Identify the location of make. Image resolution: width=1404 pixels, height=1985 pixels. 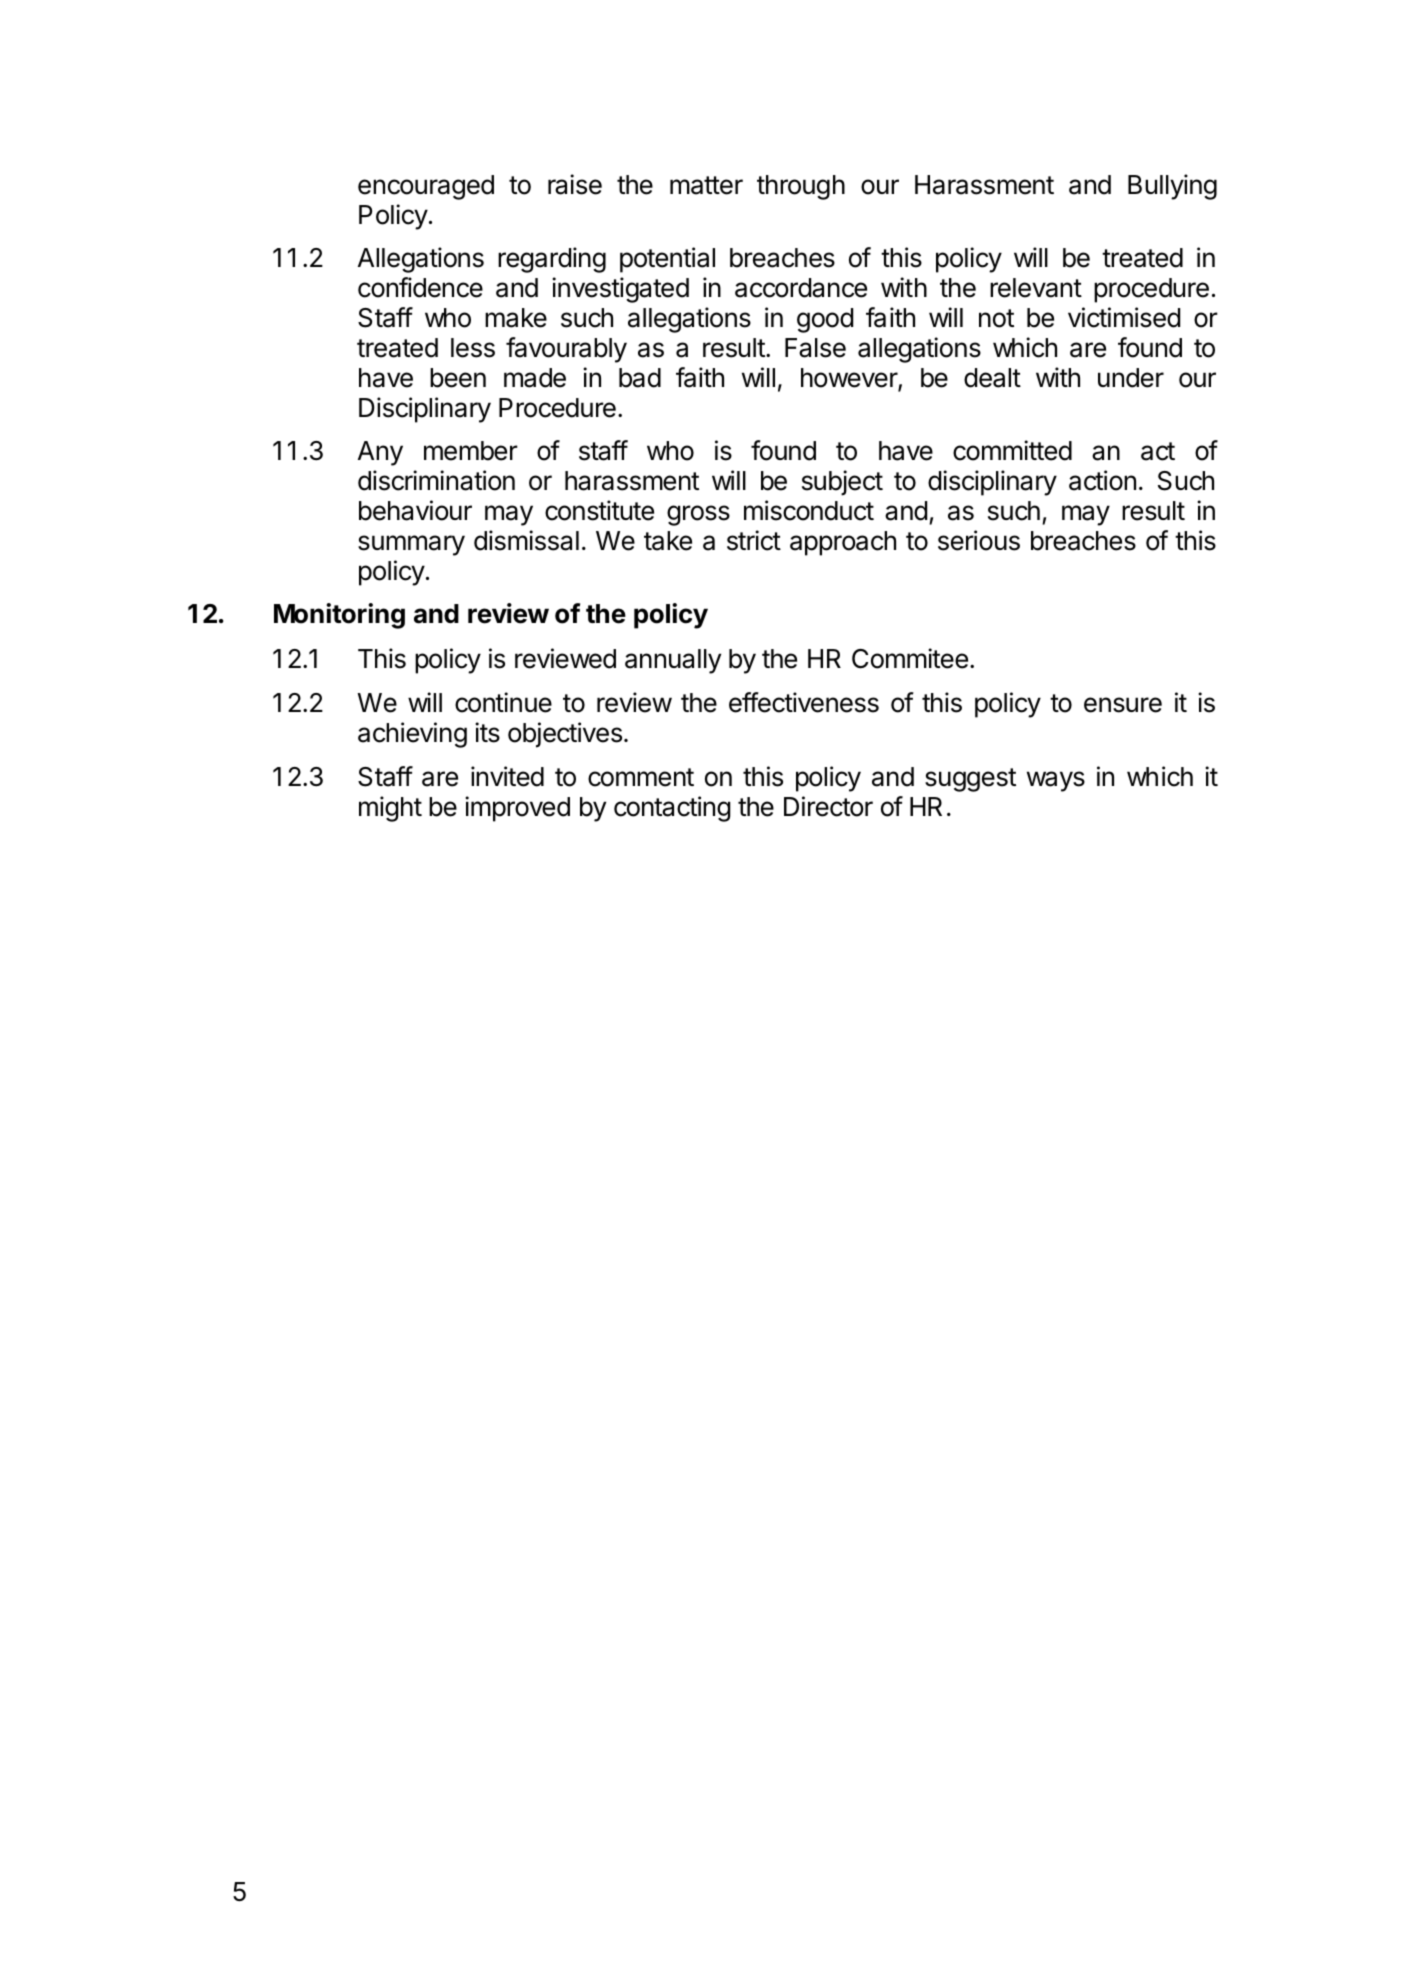
(516, 318).
